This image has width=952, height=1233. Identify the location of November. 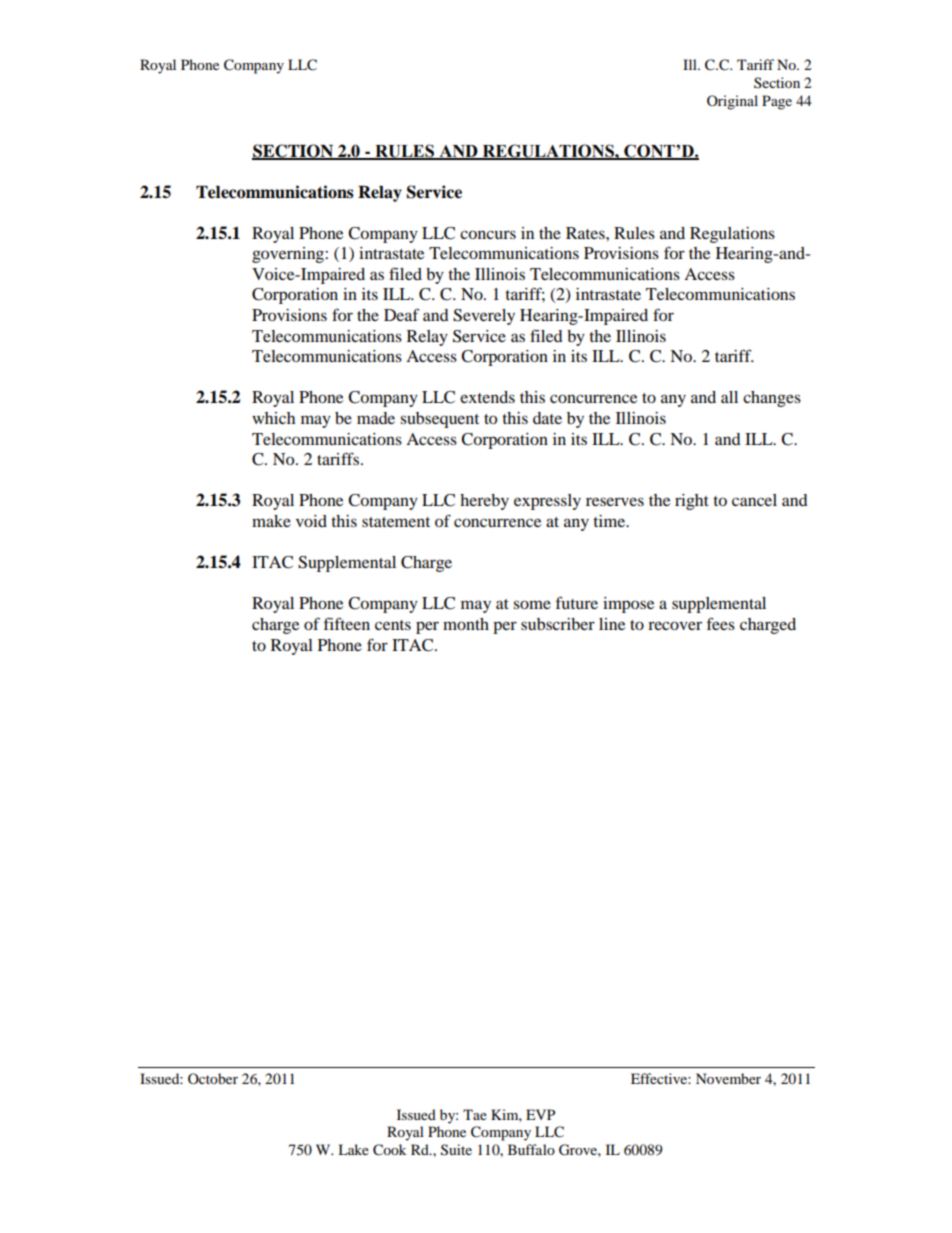
(728, 1078).
